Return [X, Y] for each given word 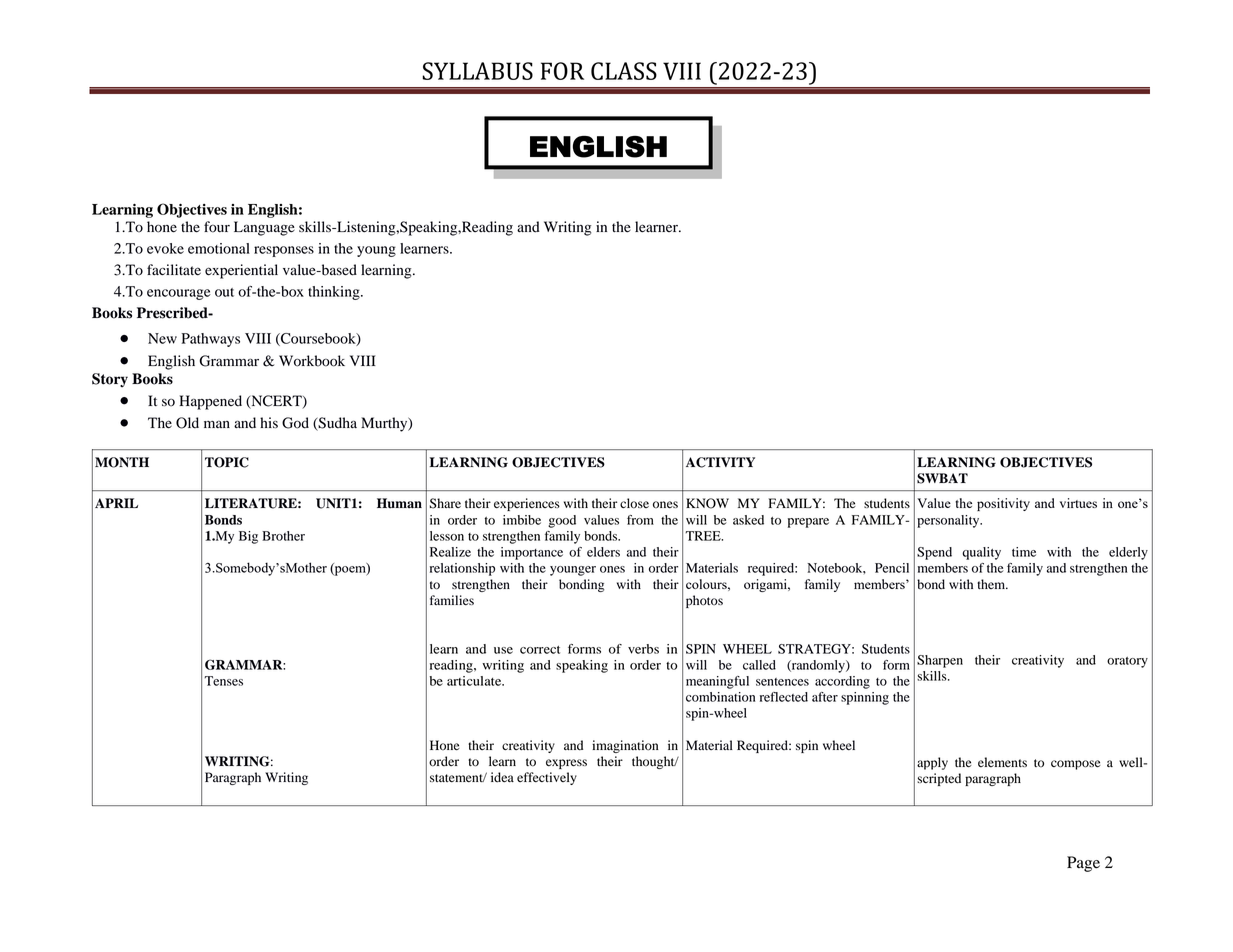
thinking [335, 293]
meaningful [717, 682]
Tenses [223, 681]
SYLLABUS [477, 71]
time [1024, 552]
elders [603, 552]
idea [502, 777]
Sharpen [940, 661]
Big [248, 537]
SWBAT [942, 478]
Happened [210, 402]
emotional [219, 248]
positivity [1003, 504]
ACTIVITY [720, 462]
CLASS [624, 71]
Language [264, 228]
